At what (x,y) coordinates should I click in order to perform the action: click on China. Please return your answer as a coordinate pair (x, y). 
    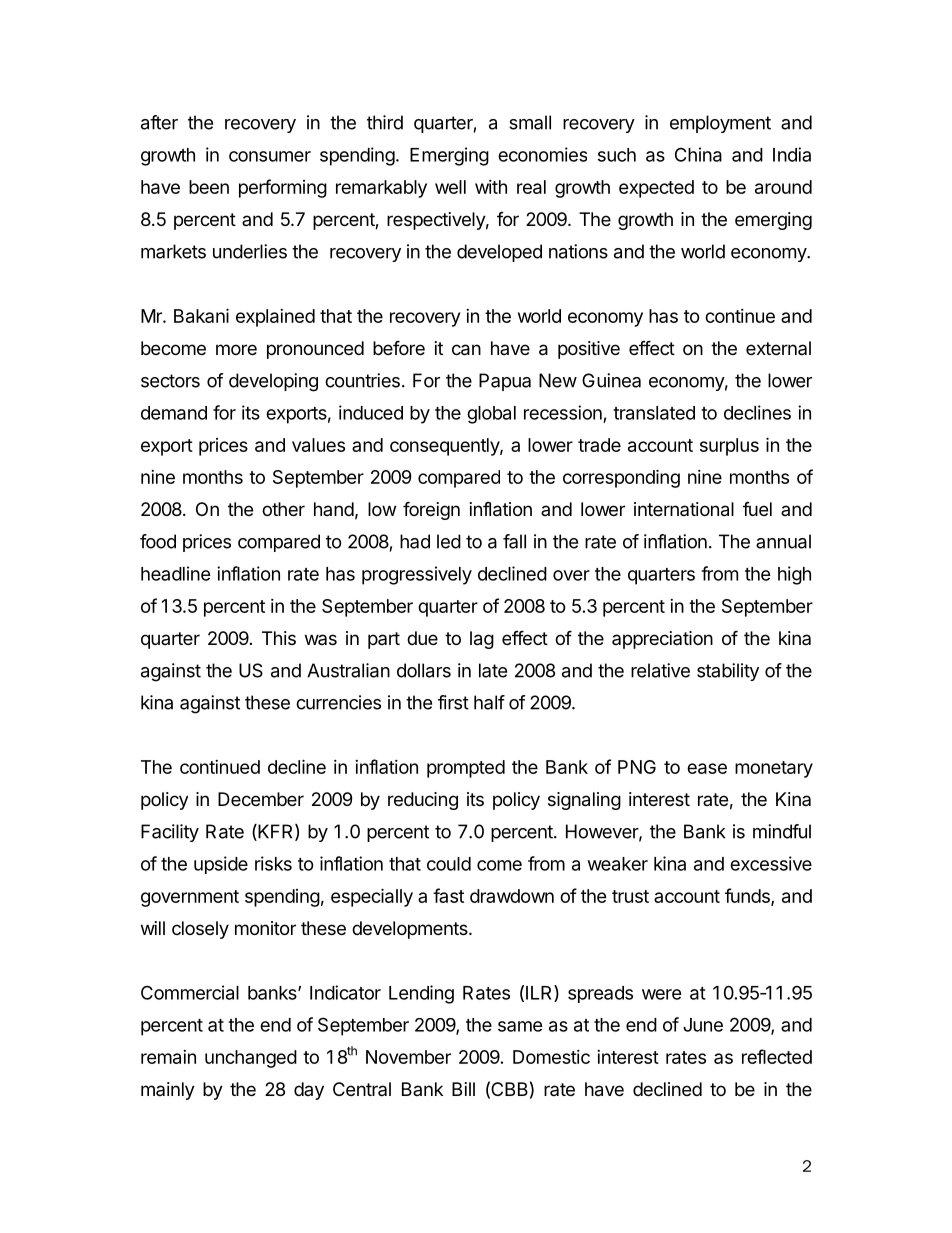
    Looking at the image, I should click on (698, 154).
